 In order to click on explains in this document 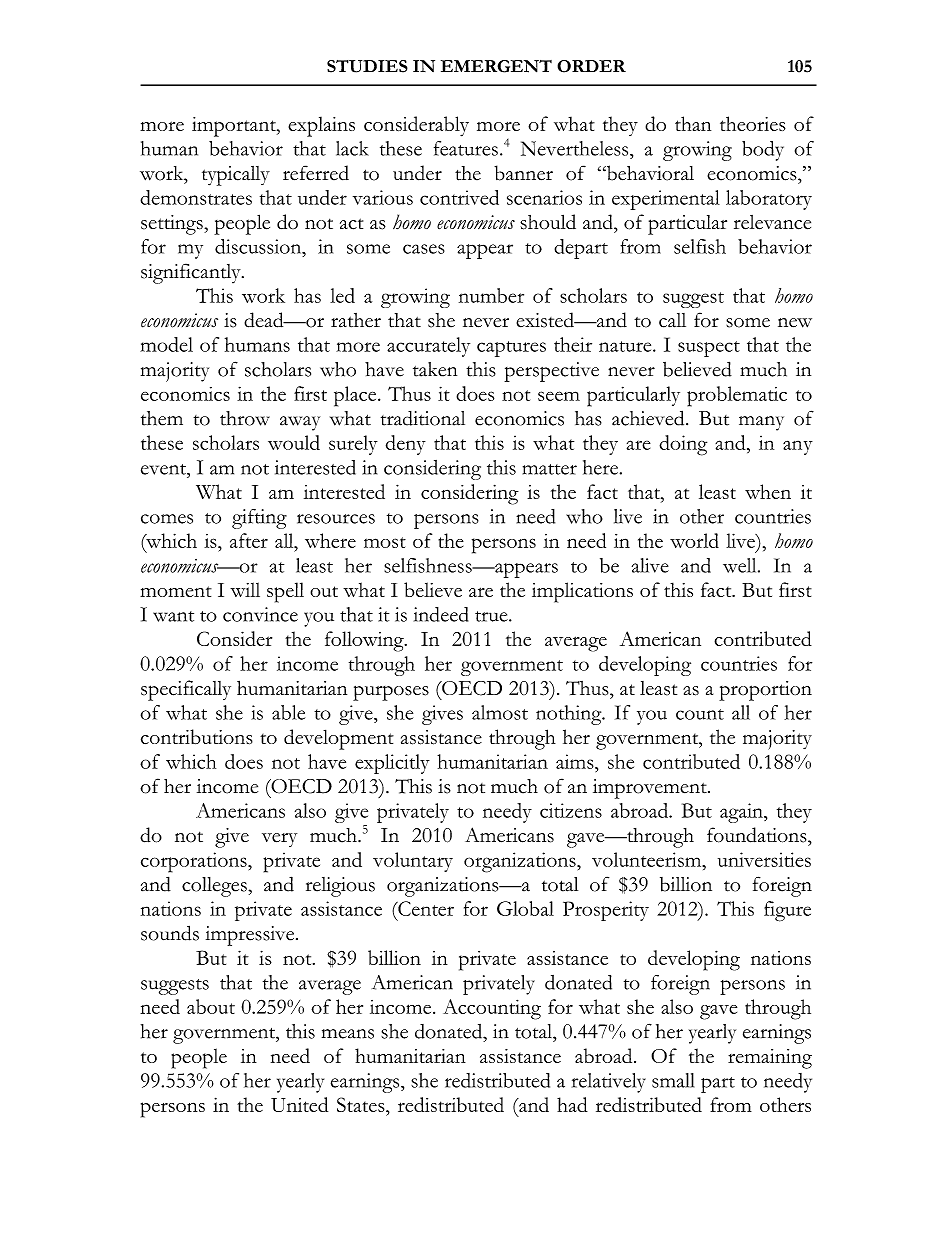, I will do `click(321, 126)`.
